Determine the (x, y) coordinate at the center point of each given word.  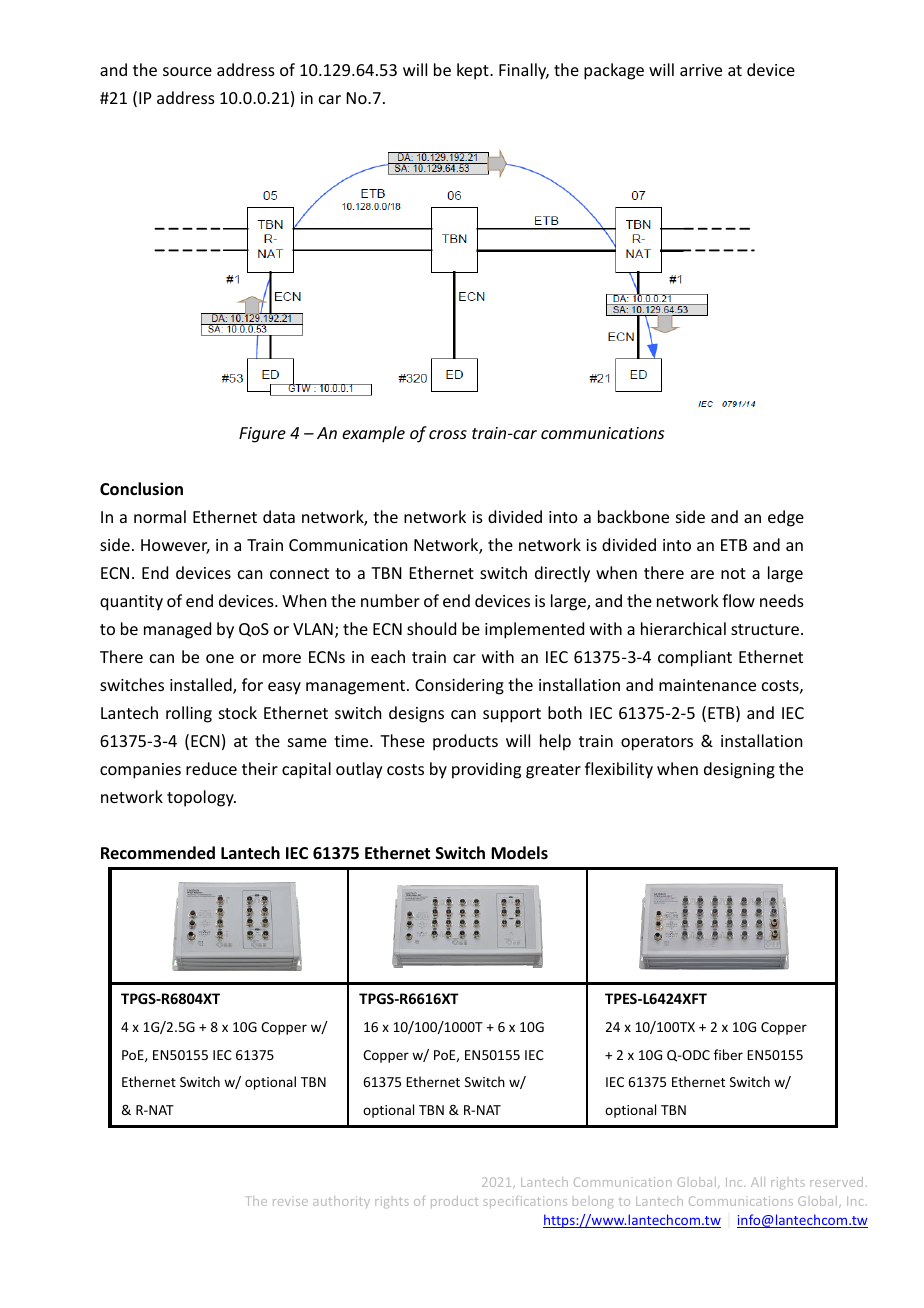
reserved (836, 1182)
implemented (534, 630)
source (187, 71)
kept (474, 71)
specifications (525, 1202)
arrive (701, 70)
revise (290, 1202)
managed (177, 630)
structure (765, 629)
